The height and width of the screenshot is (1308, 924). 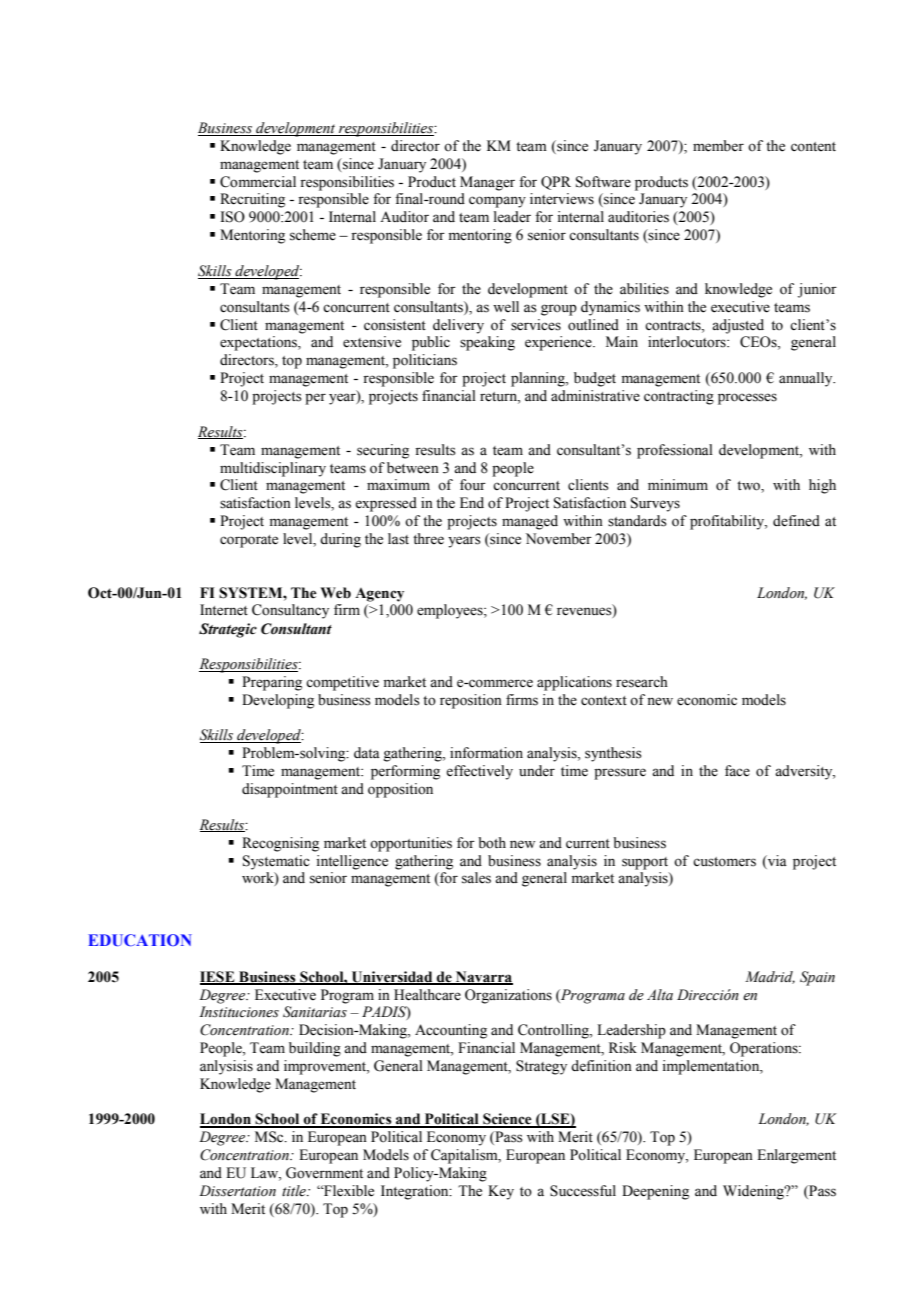 I want to click on disappointment, so click(x=290, y=790).
